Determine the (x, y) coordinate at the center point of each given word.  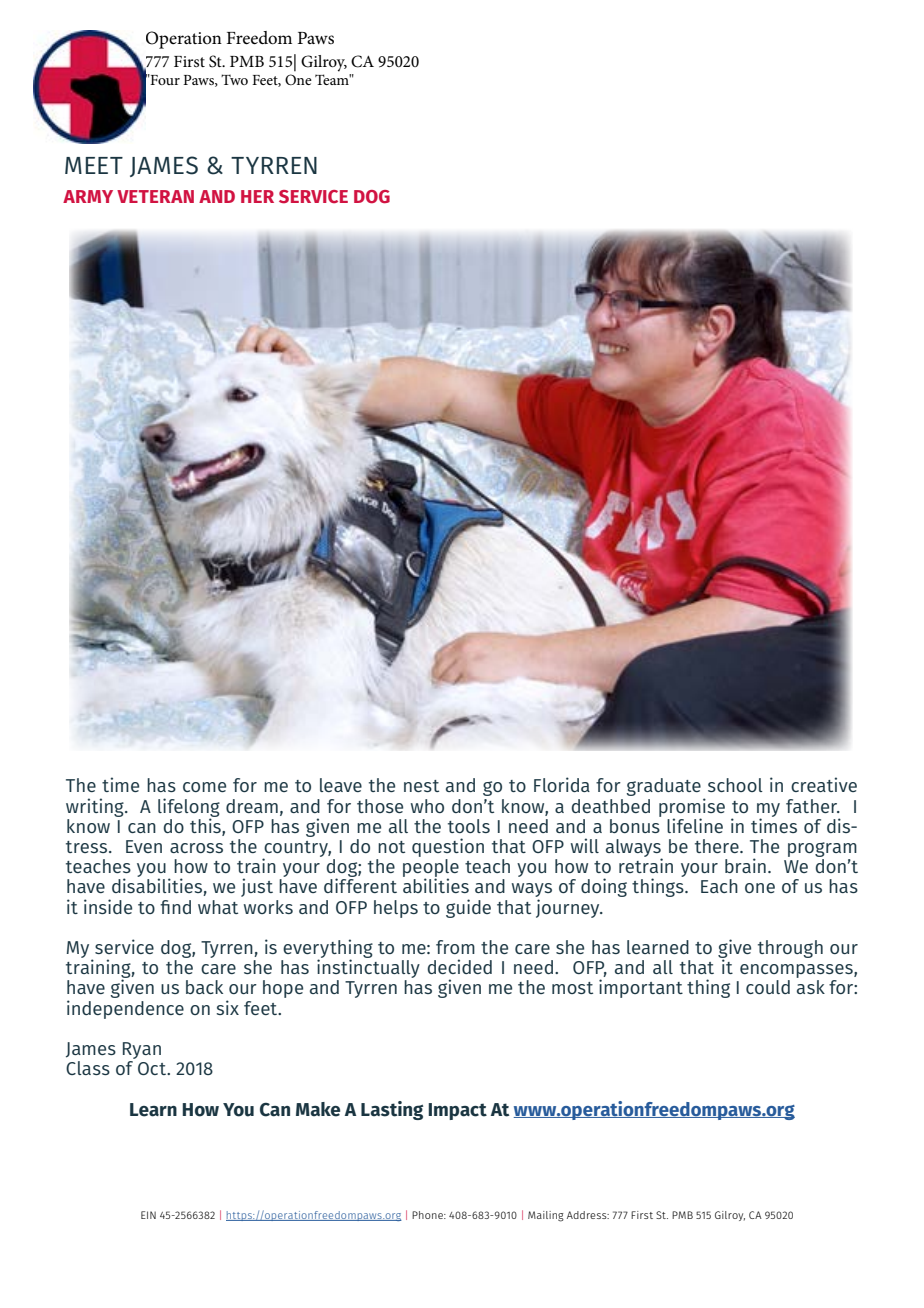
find (175, 907)
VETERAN (155, 196)
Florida (562, 784)
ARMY (88, 196)
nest (421, 786)
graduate (664, 787)
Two (234, 79)
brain (745, 865)
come (204, 787)
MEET (94, 165)
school (735, 785)
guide (468, 908)
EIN (148, 1215)
